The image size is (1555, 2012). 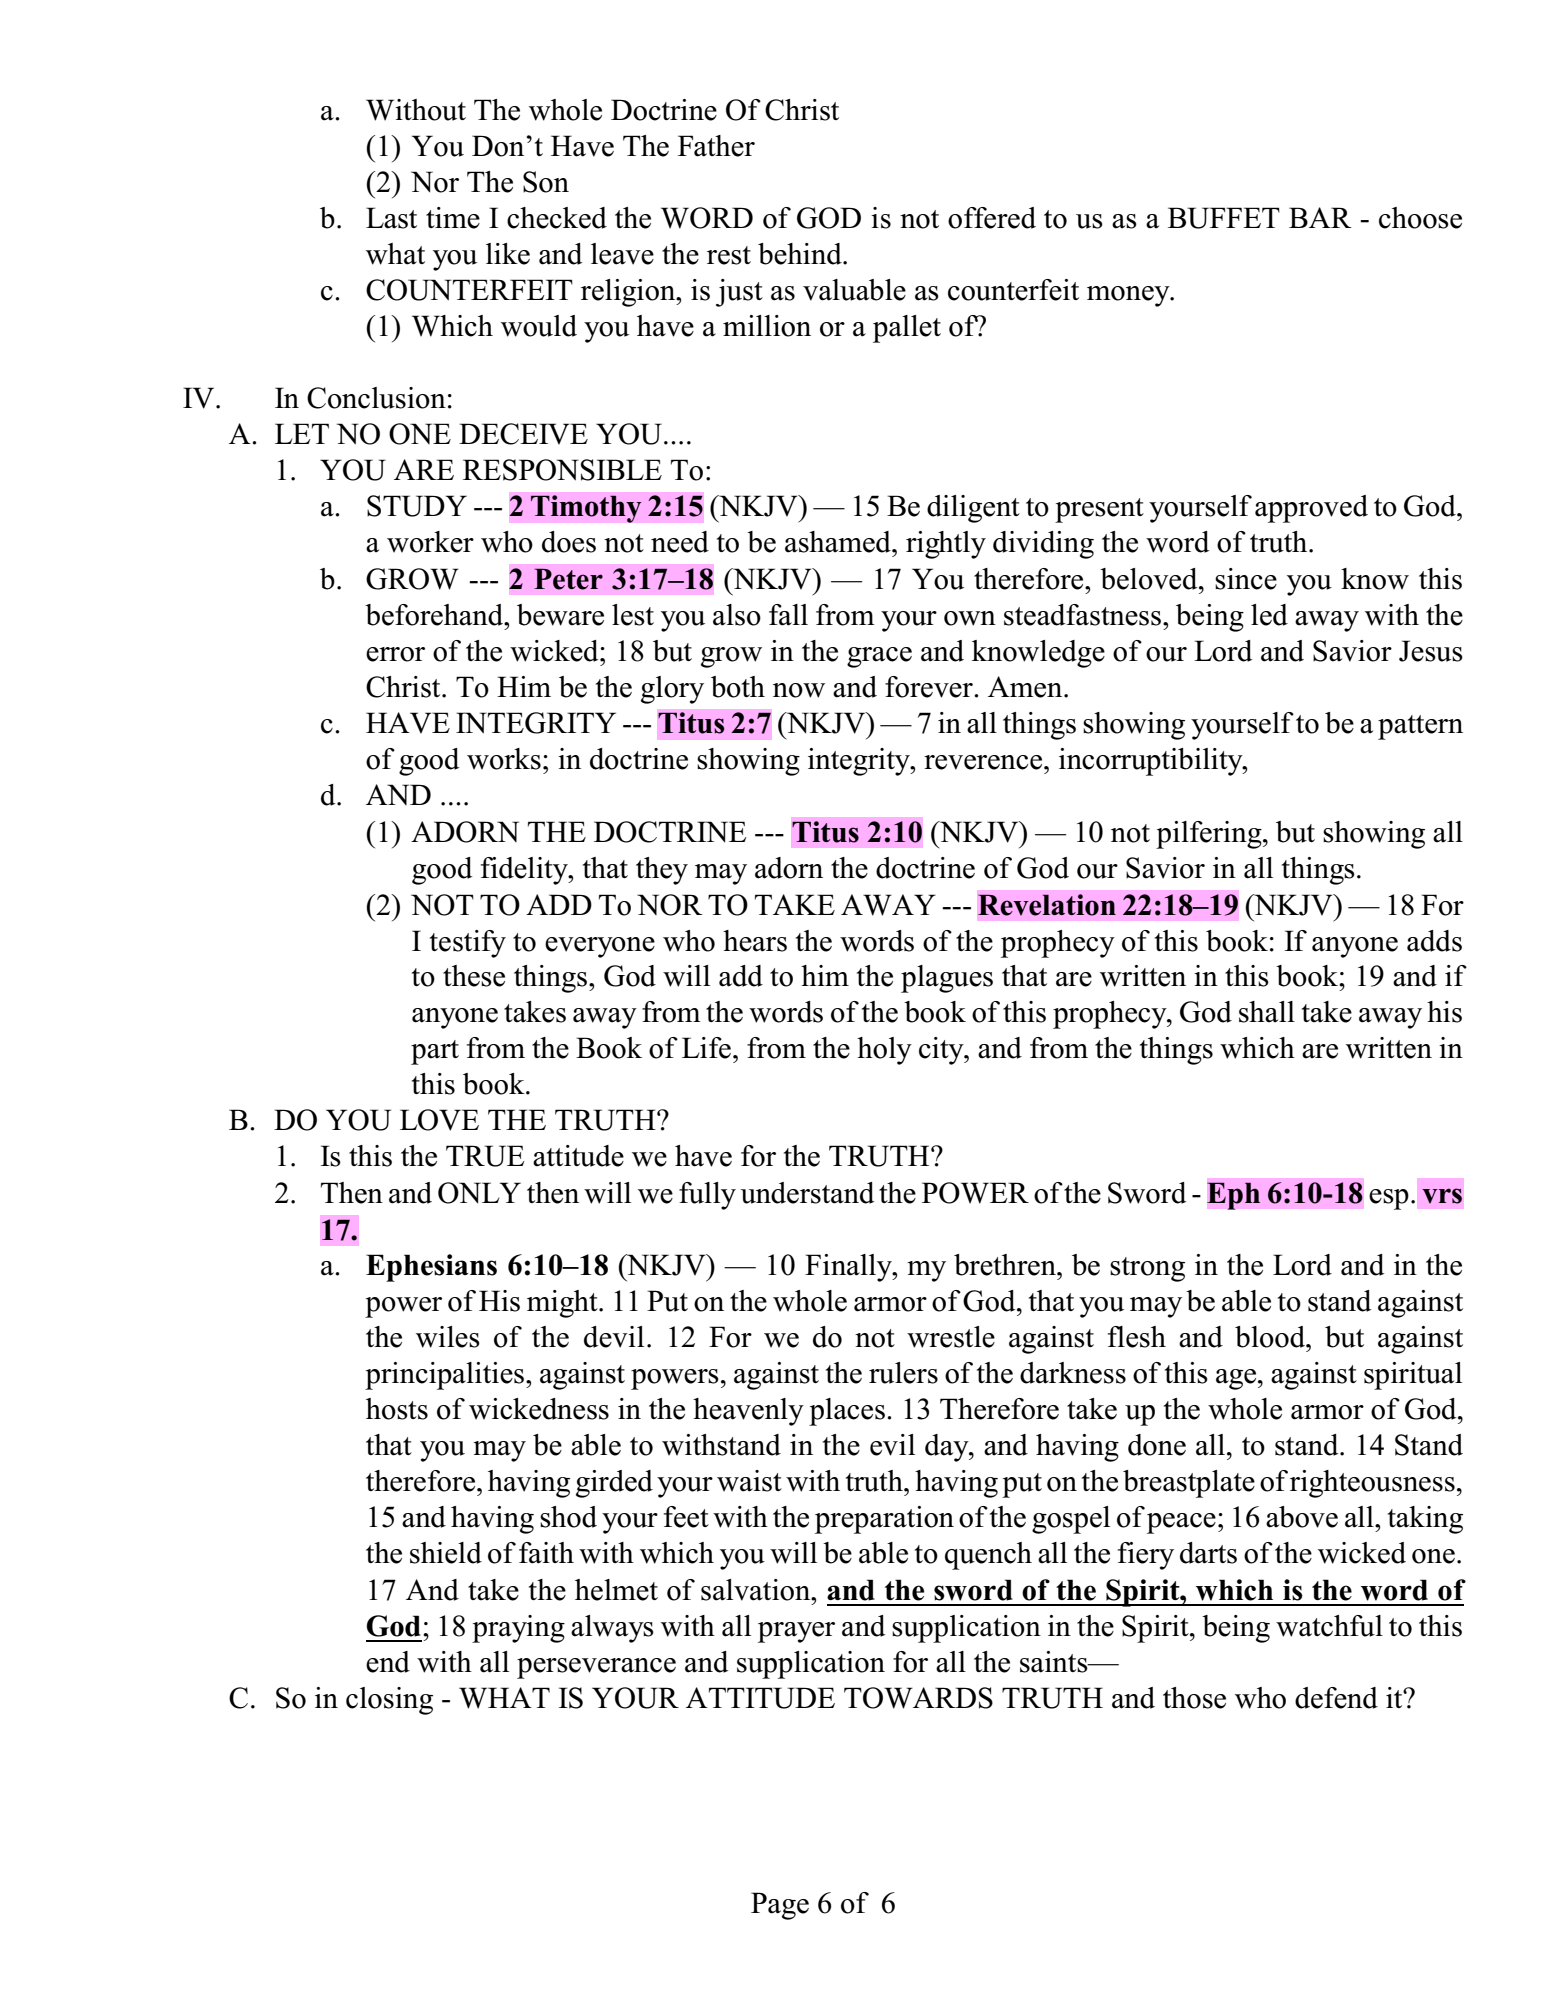 What do you see at coordinates (546, 182) in the document?
I see `Son` at bounding box center [546, 182].
